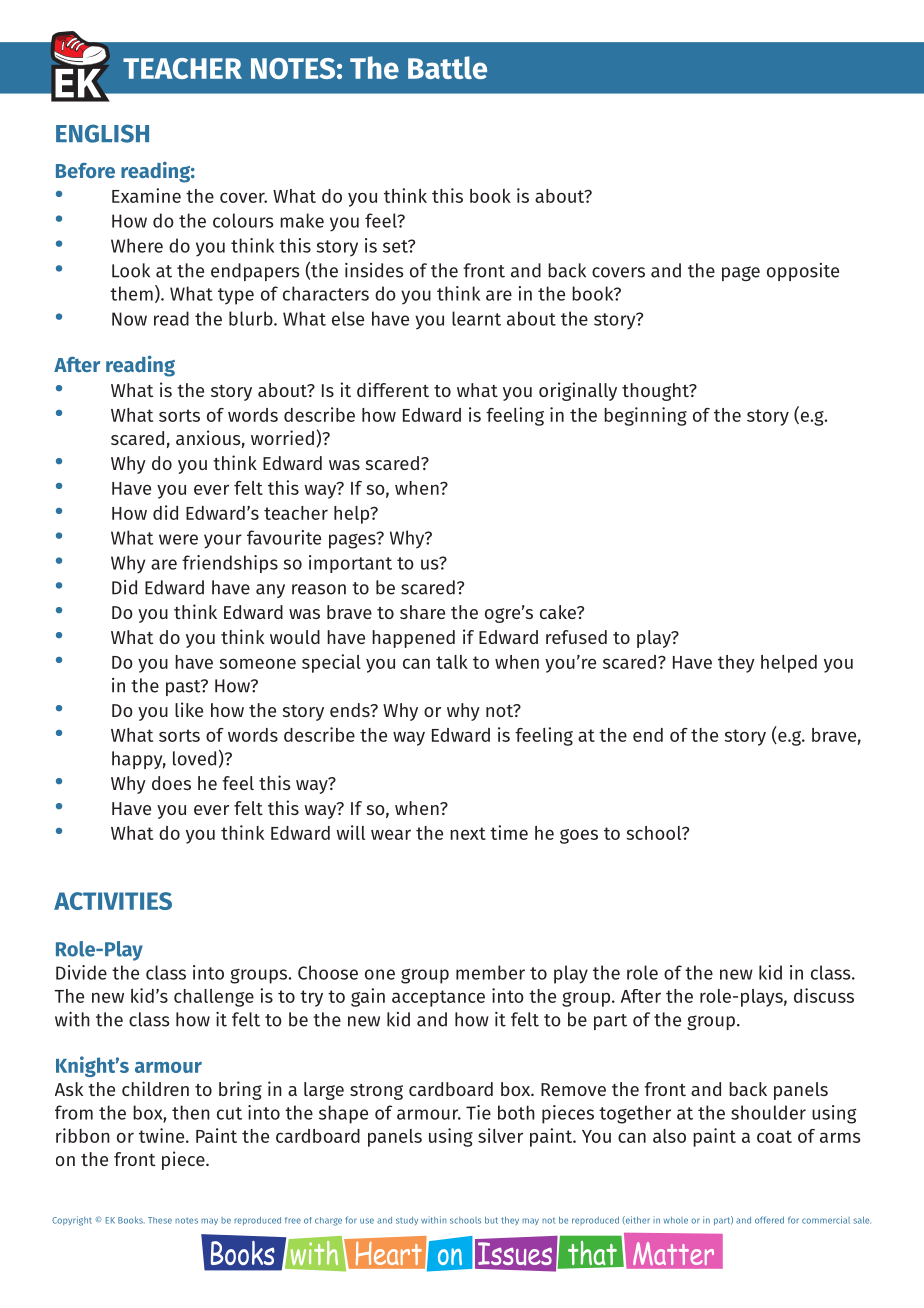 The height and width of the screenshot is (1308, 924). I want to click on offered, so click(769, 1220).
